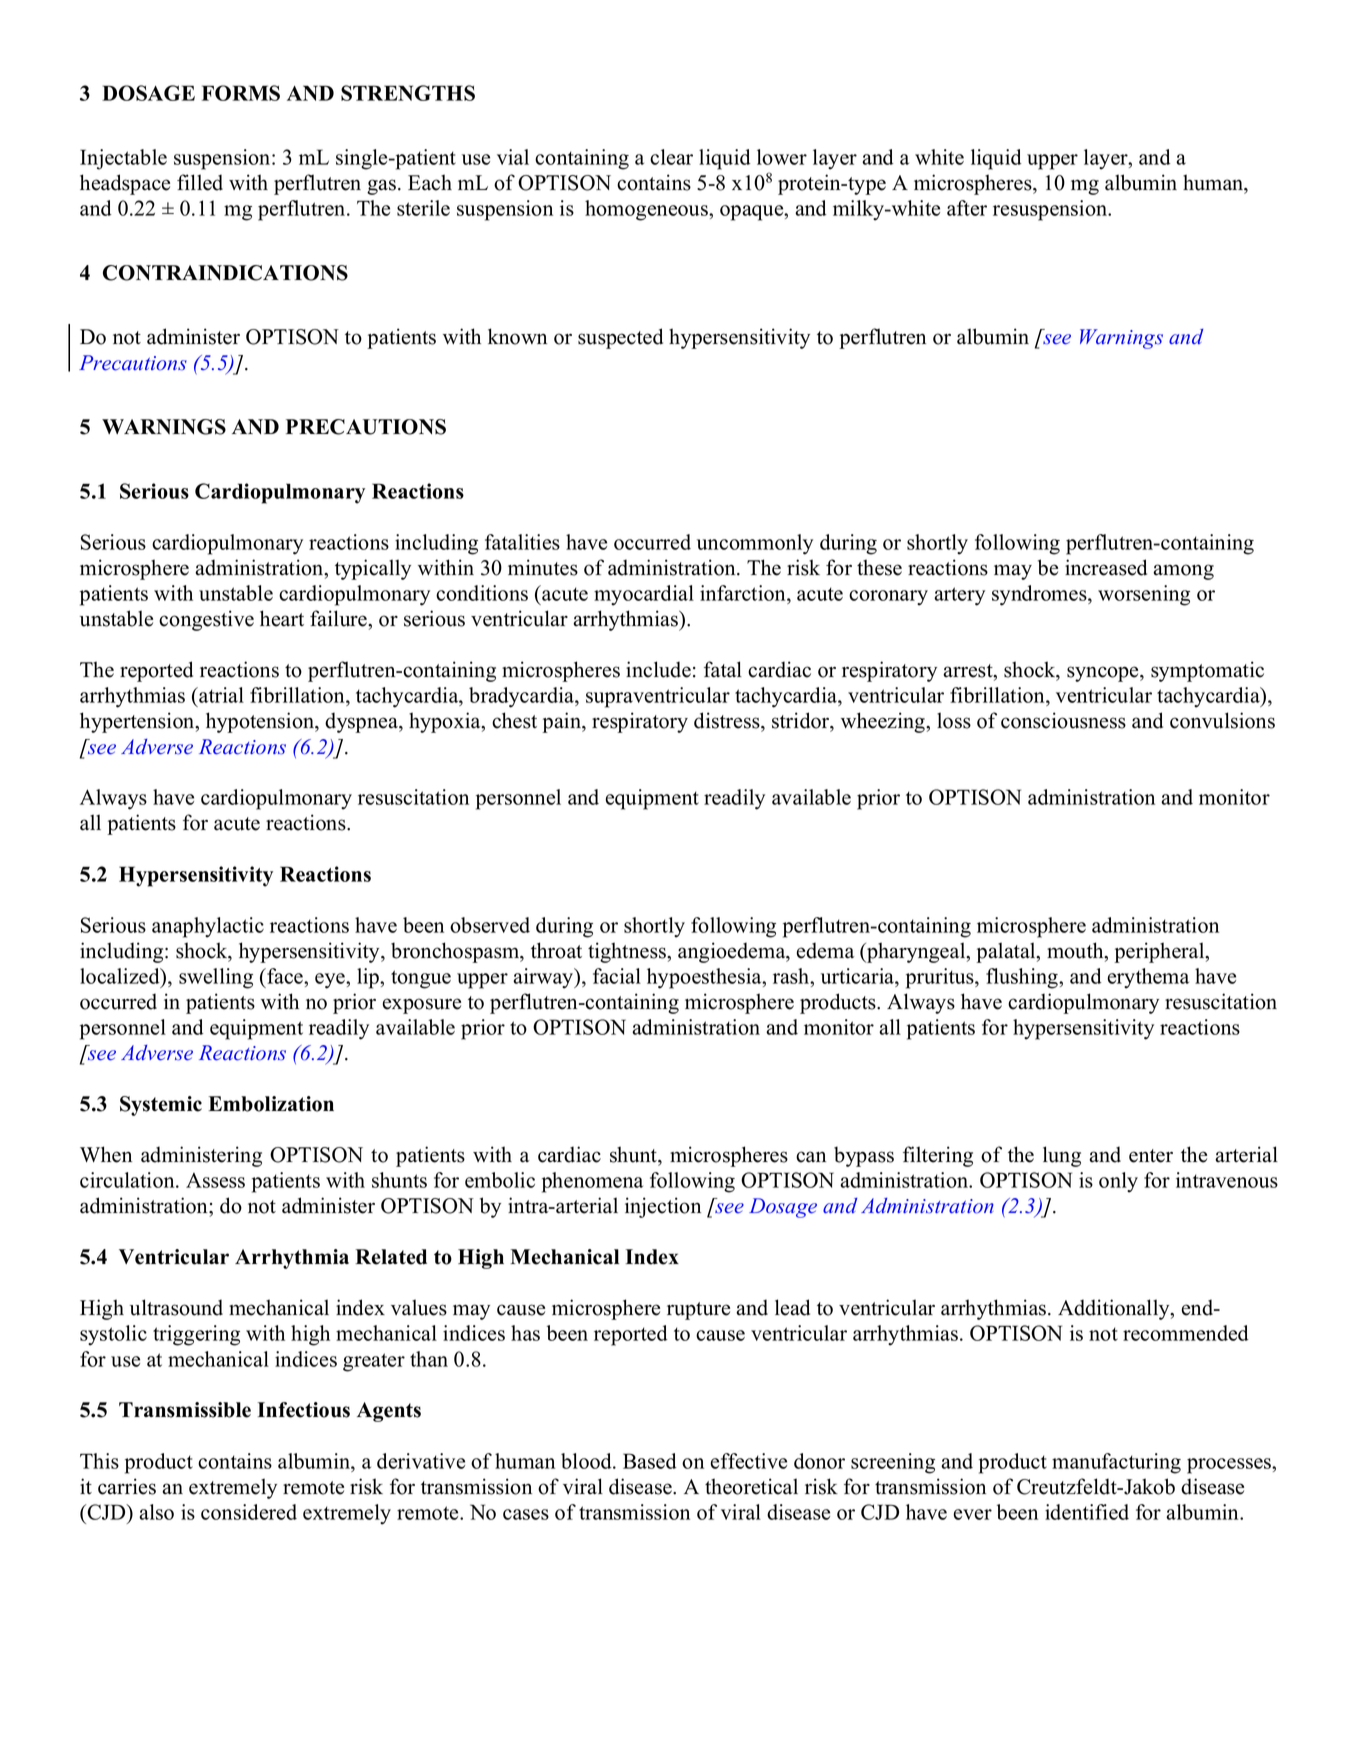  I want to click on considered, so click(249, 1512).
